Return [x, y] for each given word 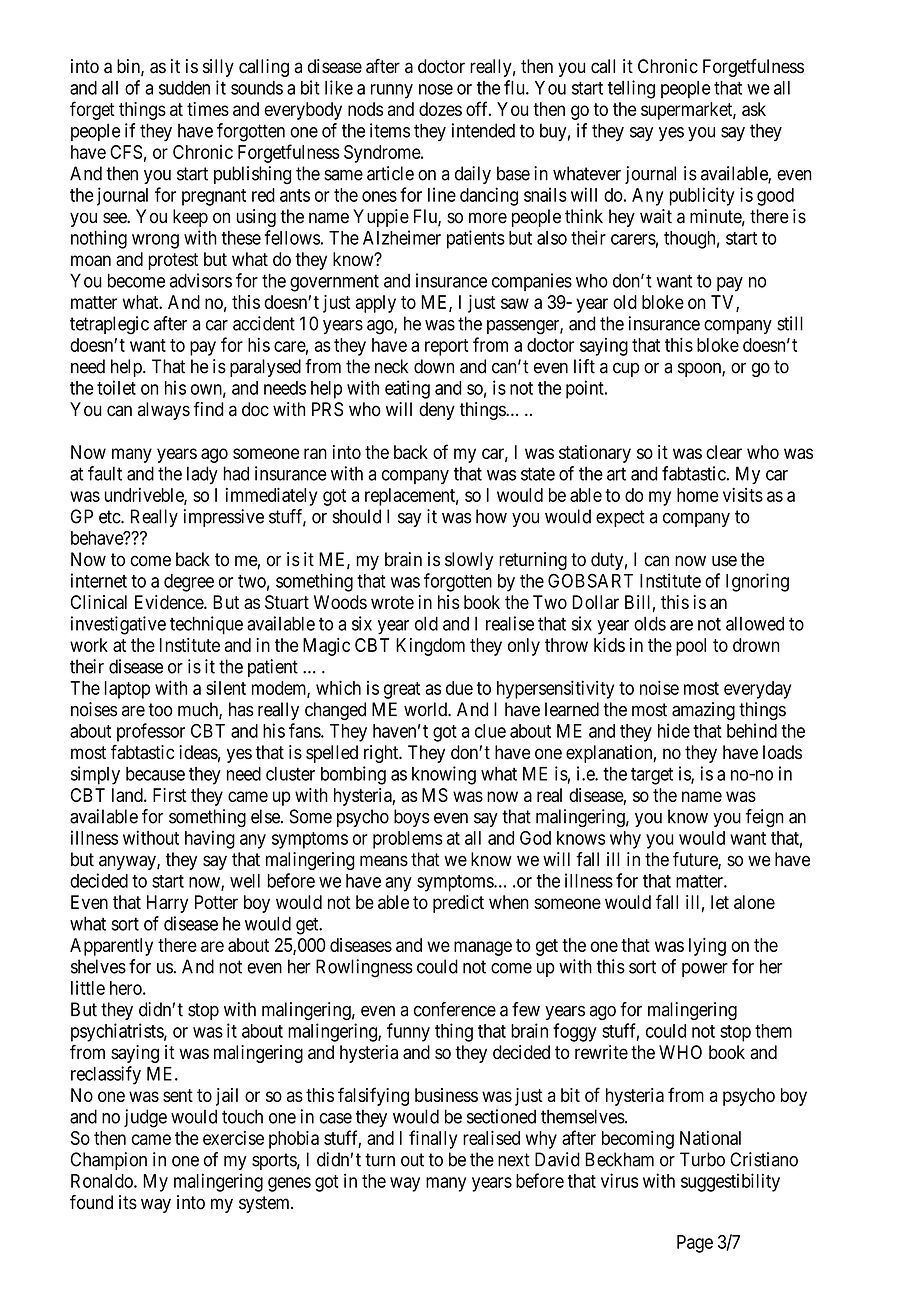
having [210, 839]
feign [765, 818]
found [91, 1202]
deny [437, 411]
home [698, 495]
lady [202, 475]
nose [436, 89]
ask [754, 109]
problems [408, 840]
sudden [184, 88]
